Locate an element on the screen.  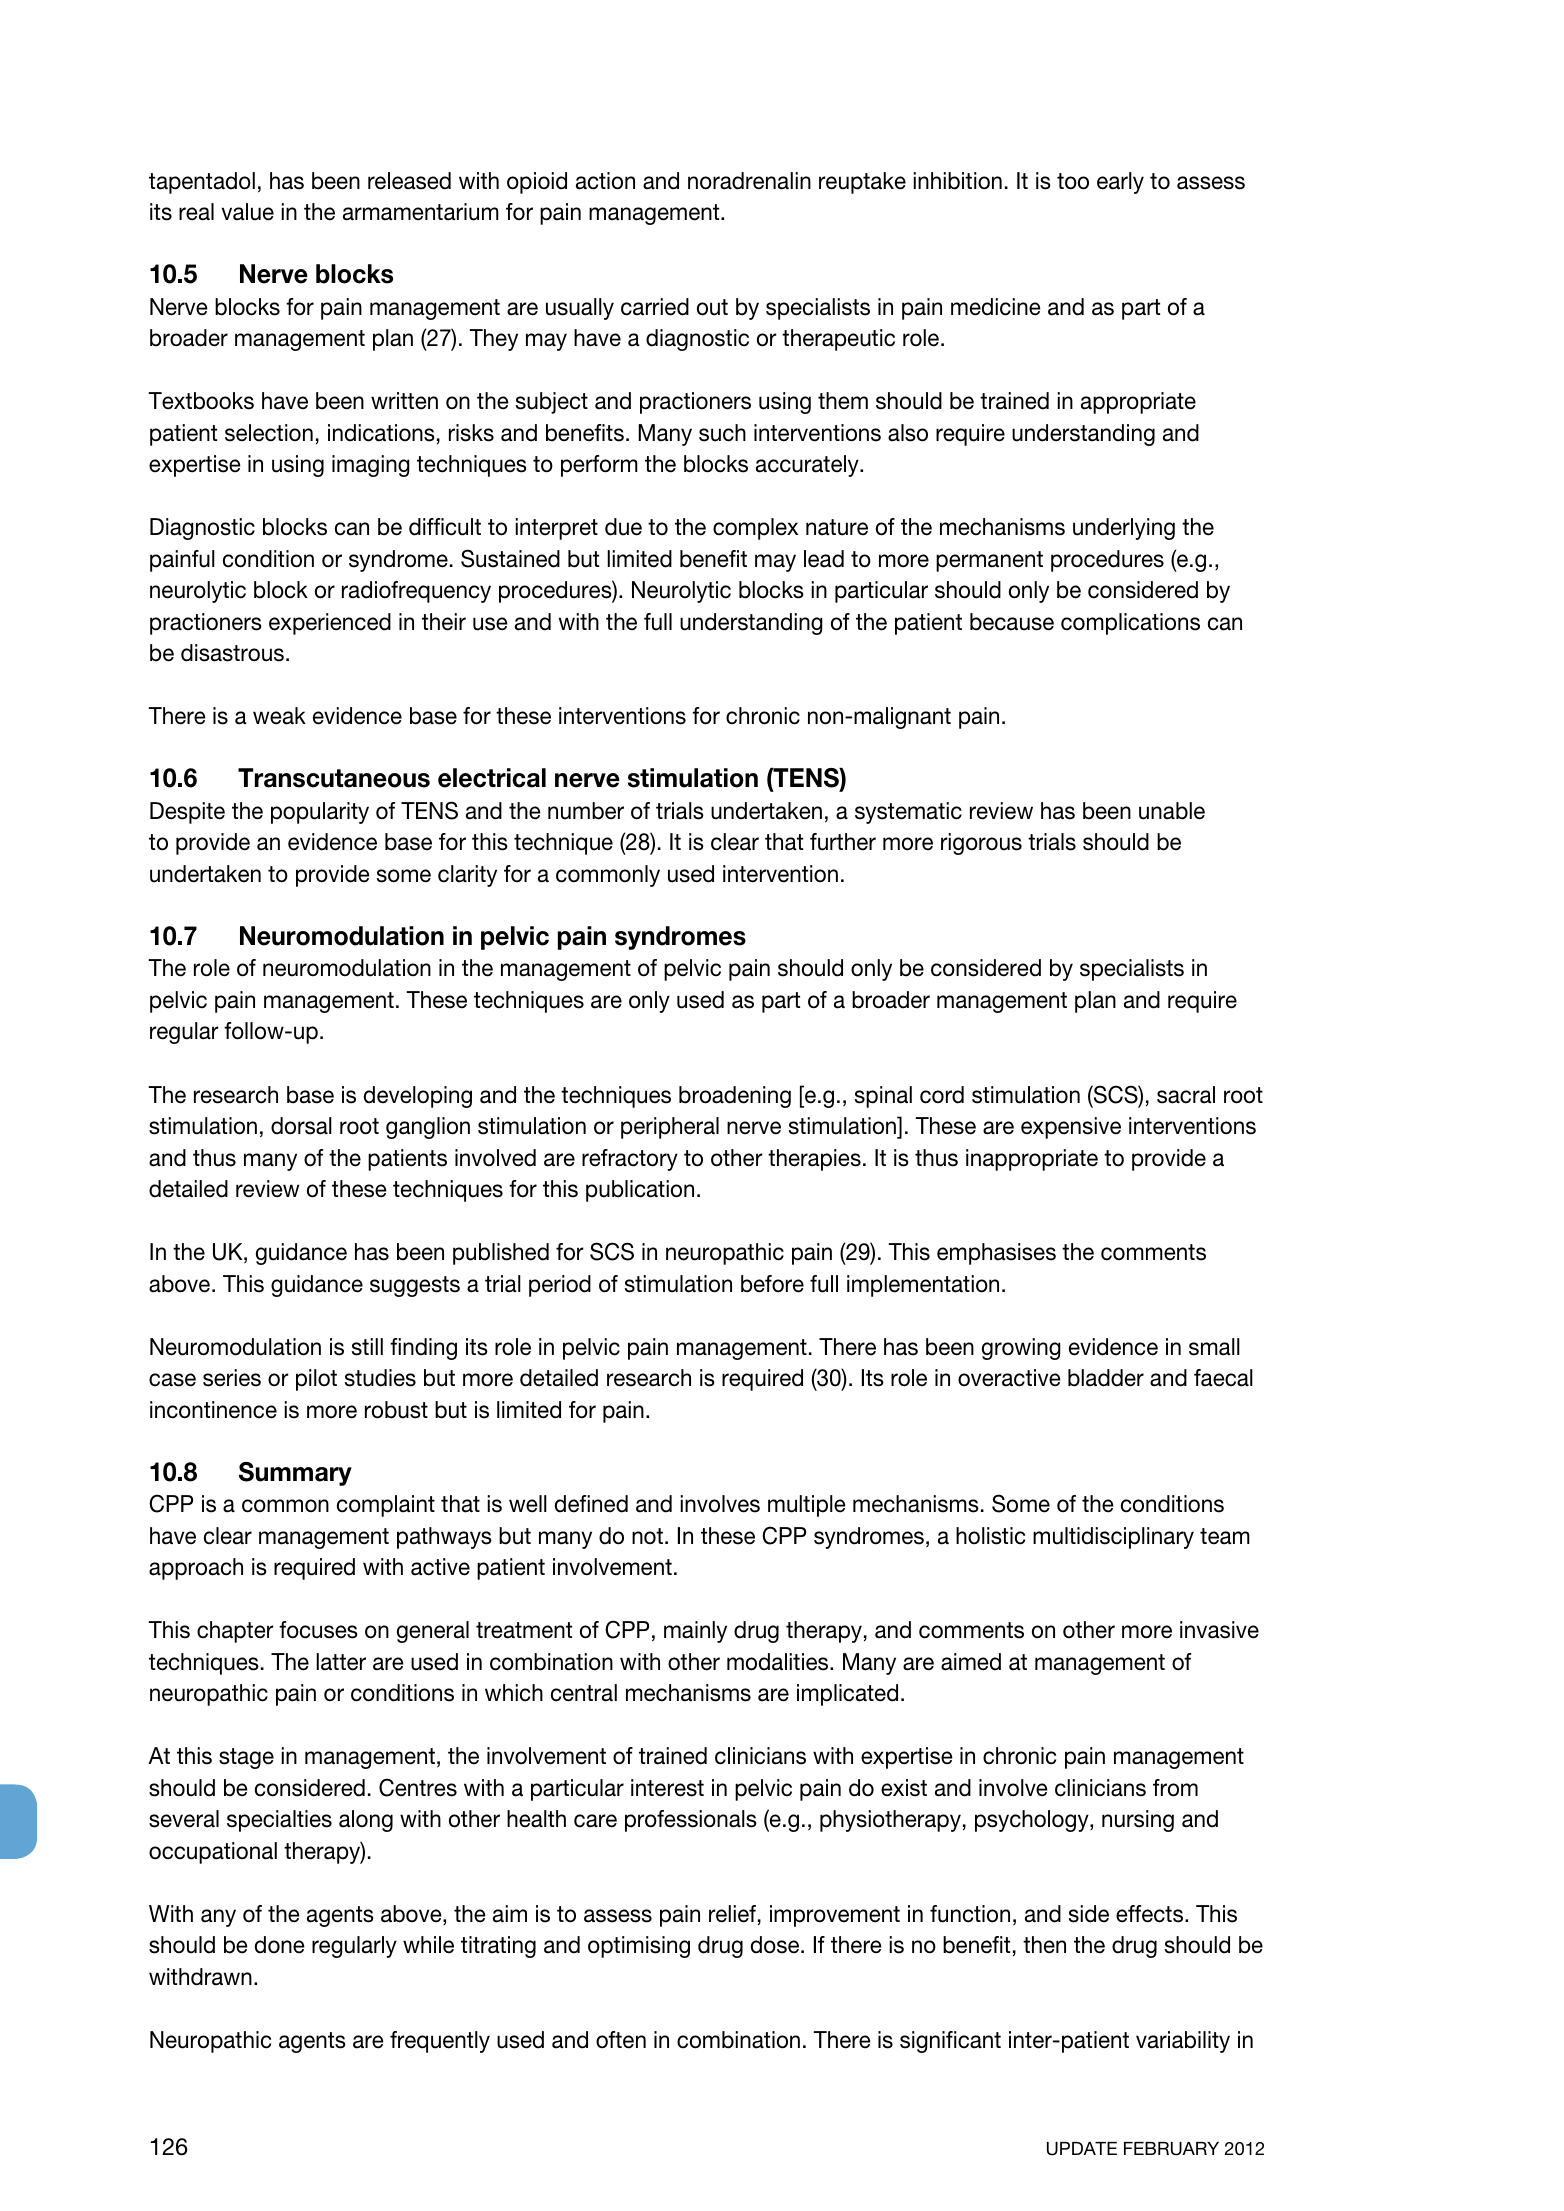
out is located at coordinates (712, 307).
